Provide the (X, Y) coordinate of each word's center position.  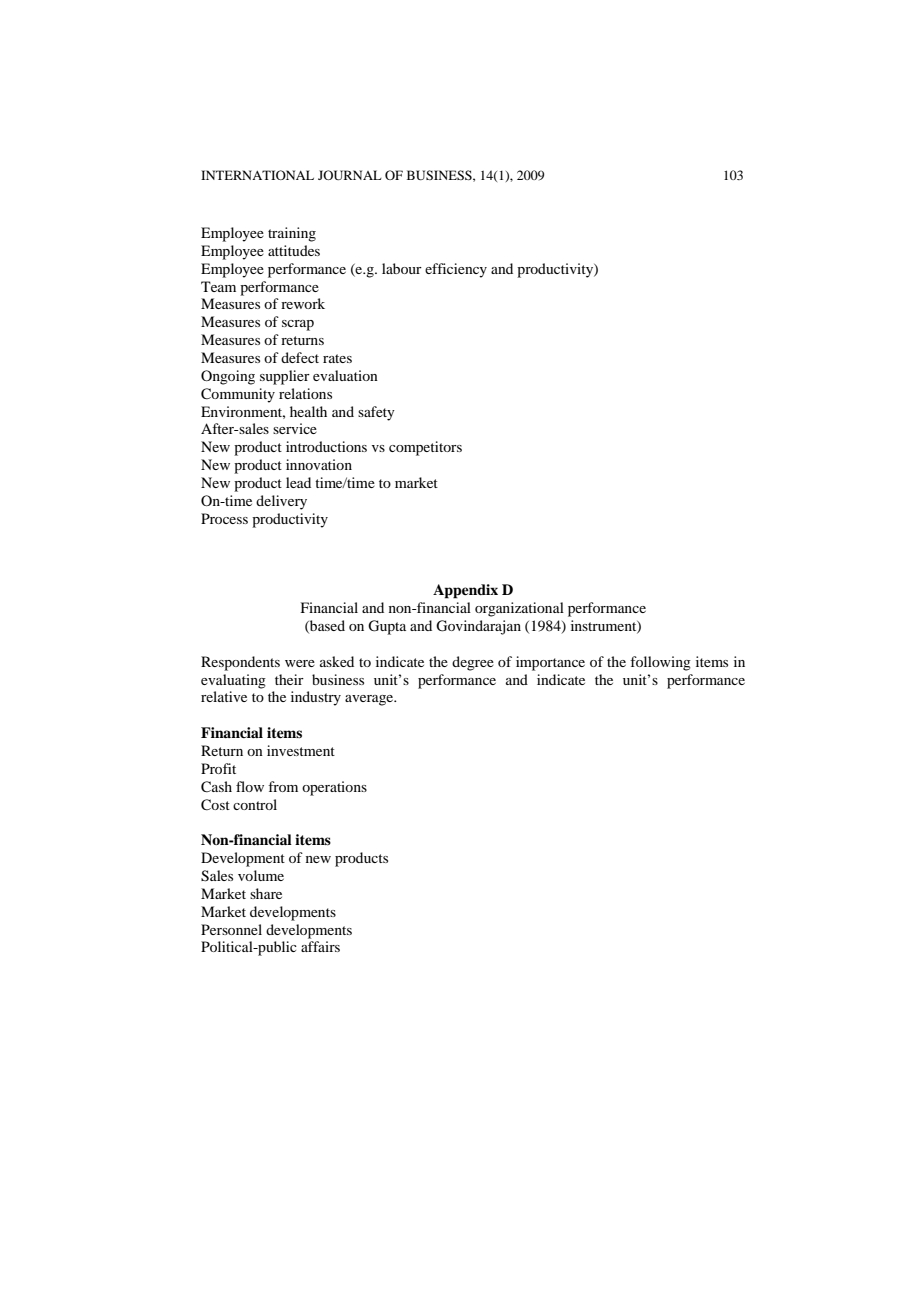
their (289, 679)
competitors (425, 448)
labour (402, 268)
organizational (519, 609)
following (660, 663)
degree (473, 663)
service (295, 428)
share (266, 893)
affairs (320, 946)
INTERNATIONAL (257, 175)
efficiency (456, 270)
